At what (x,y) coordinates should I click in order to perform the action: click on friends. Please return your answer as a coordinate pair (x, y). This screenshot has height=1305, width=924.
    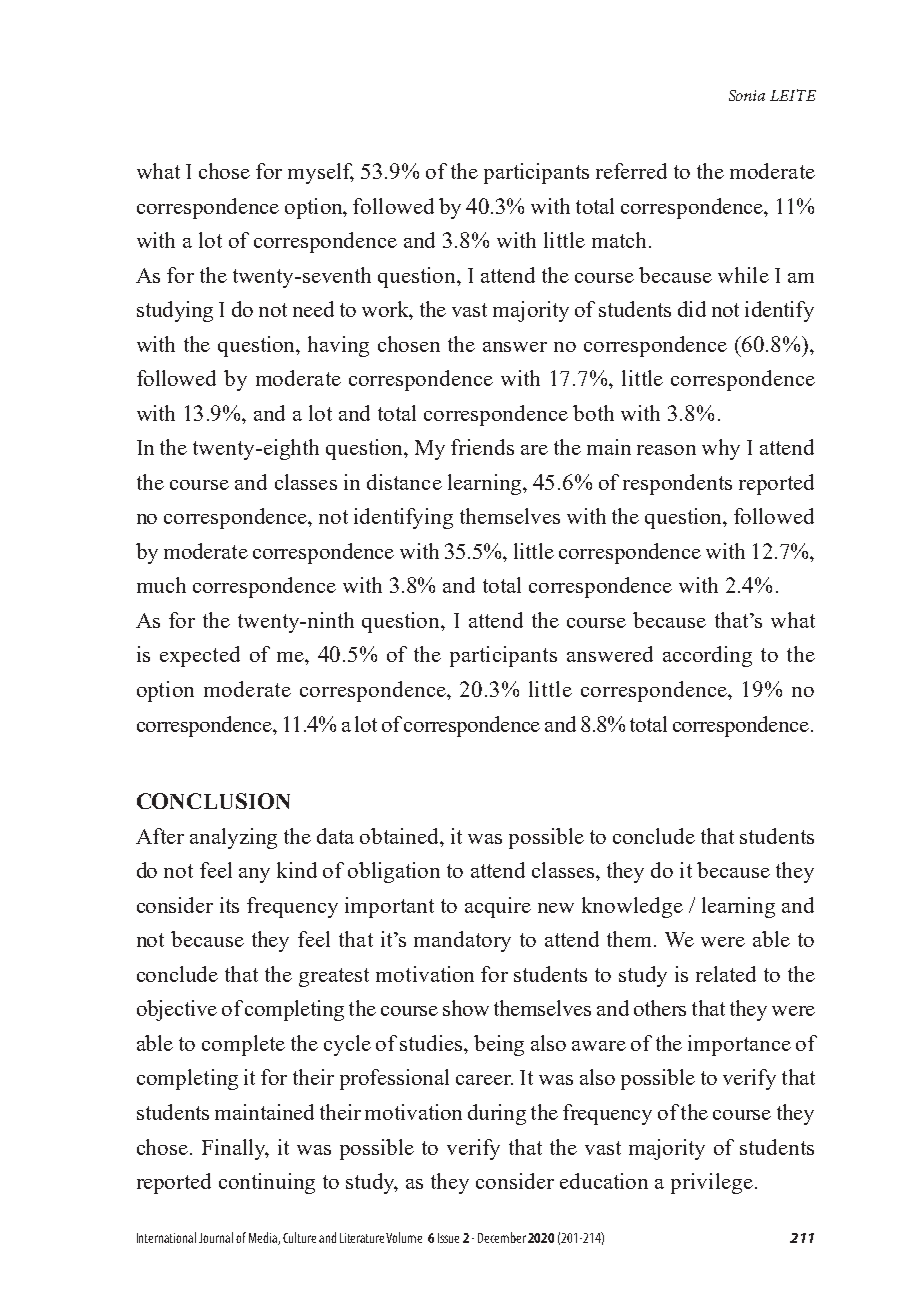
    Looking at the image, I should click on (482, 447).
